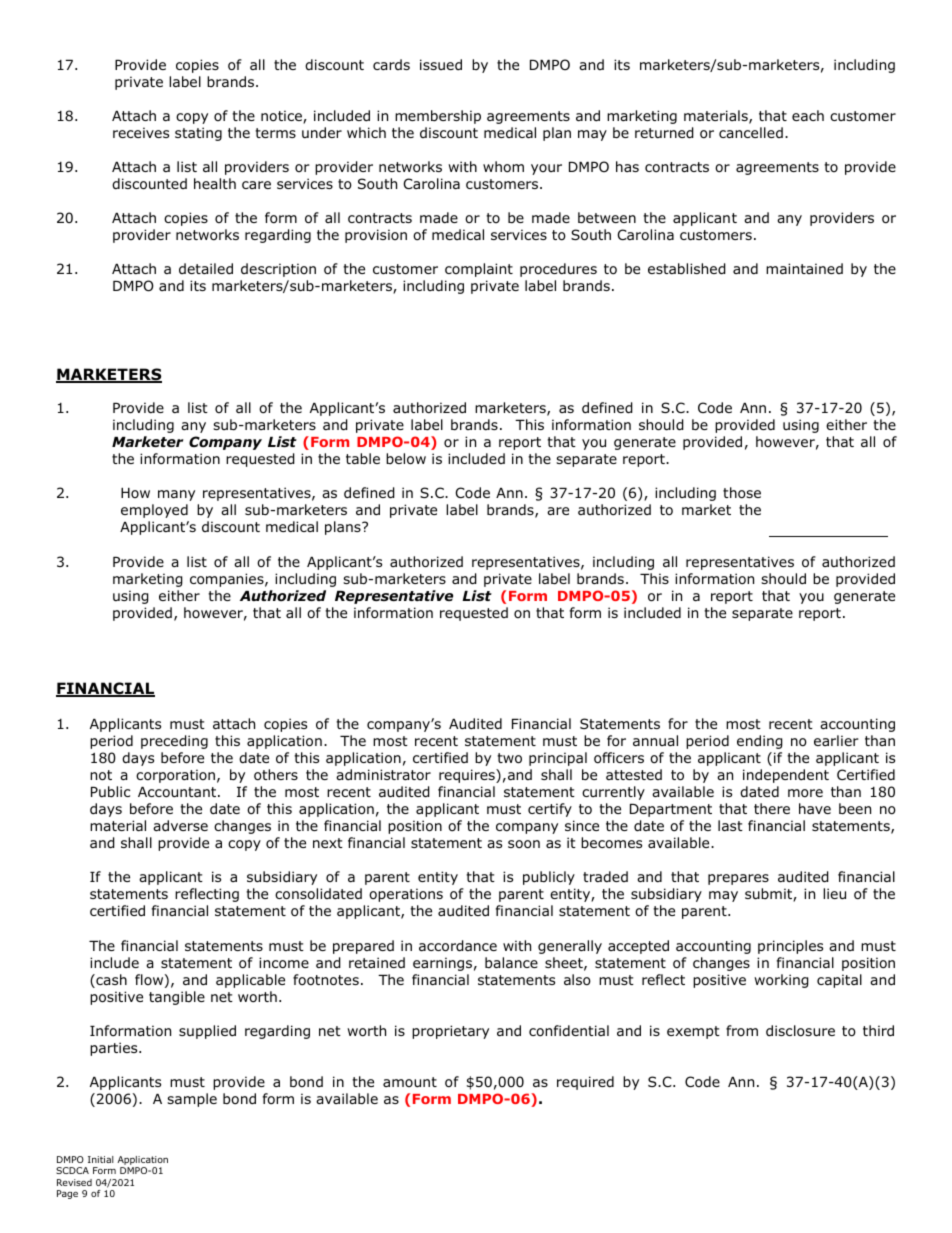  I want to click on Initial, so click(101, 1159).
